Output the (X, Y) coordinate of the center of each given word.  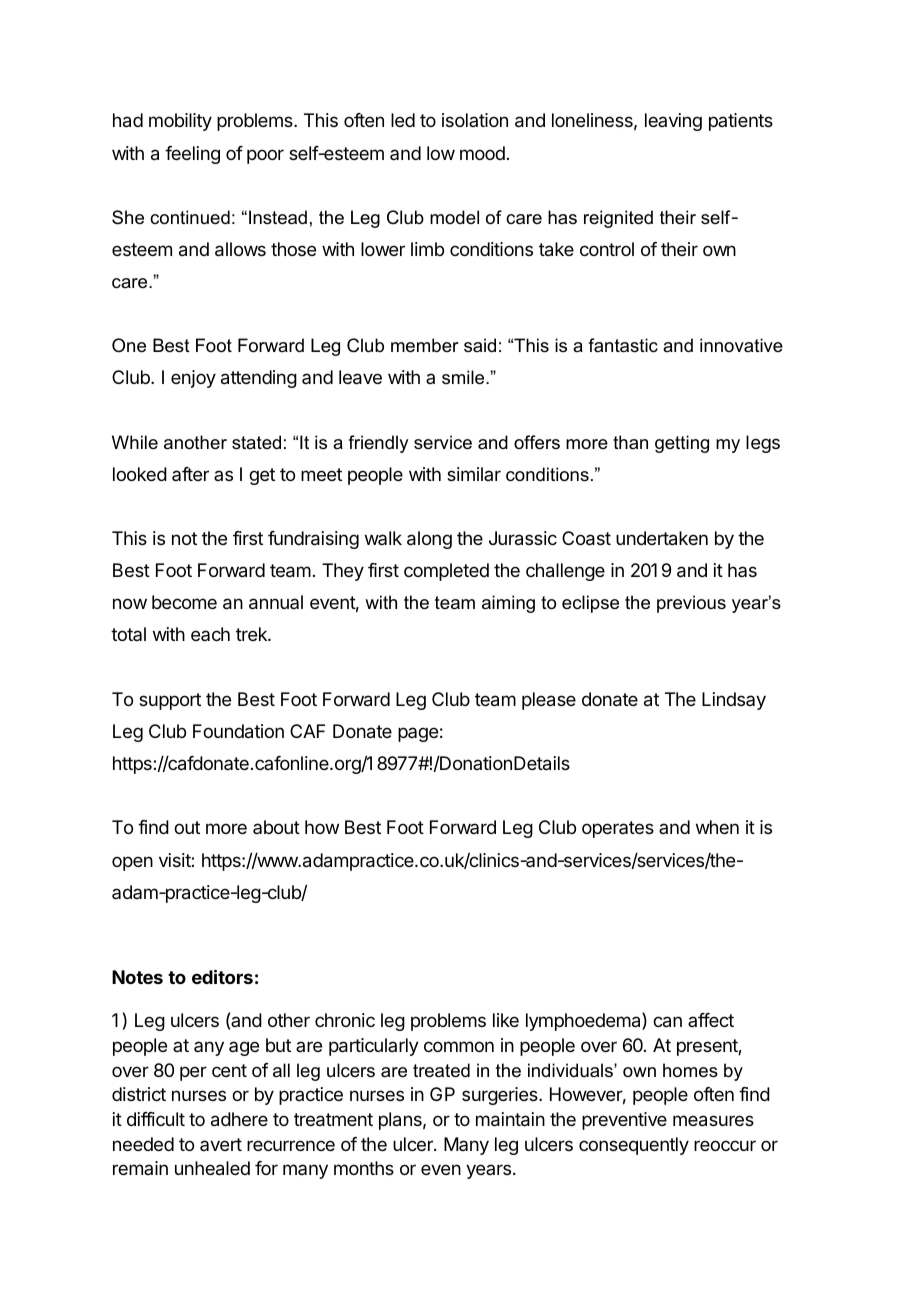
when (717, 827)
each (210, 634)
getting (682, 444)
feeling (192, 155)
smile (464, 377)
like (506, 1020)
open (132, 863)
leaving (673, 122)
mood (482, 153)
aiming (508, 604)
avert (221, 1144)
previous (691, 604)
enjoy (193, 379)
